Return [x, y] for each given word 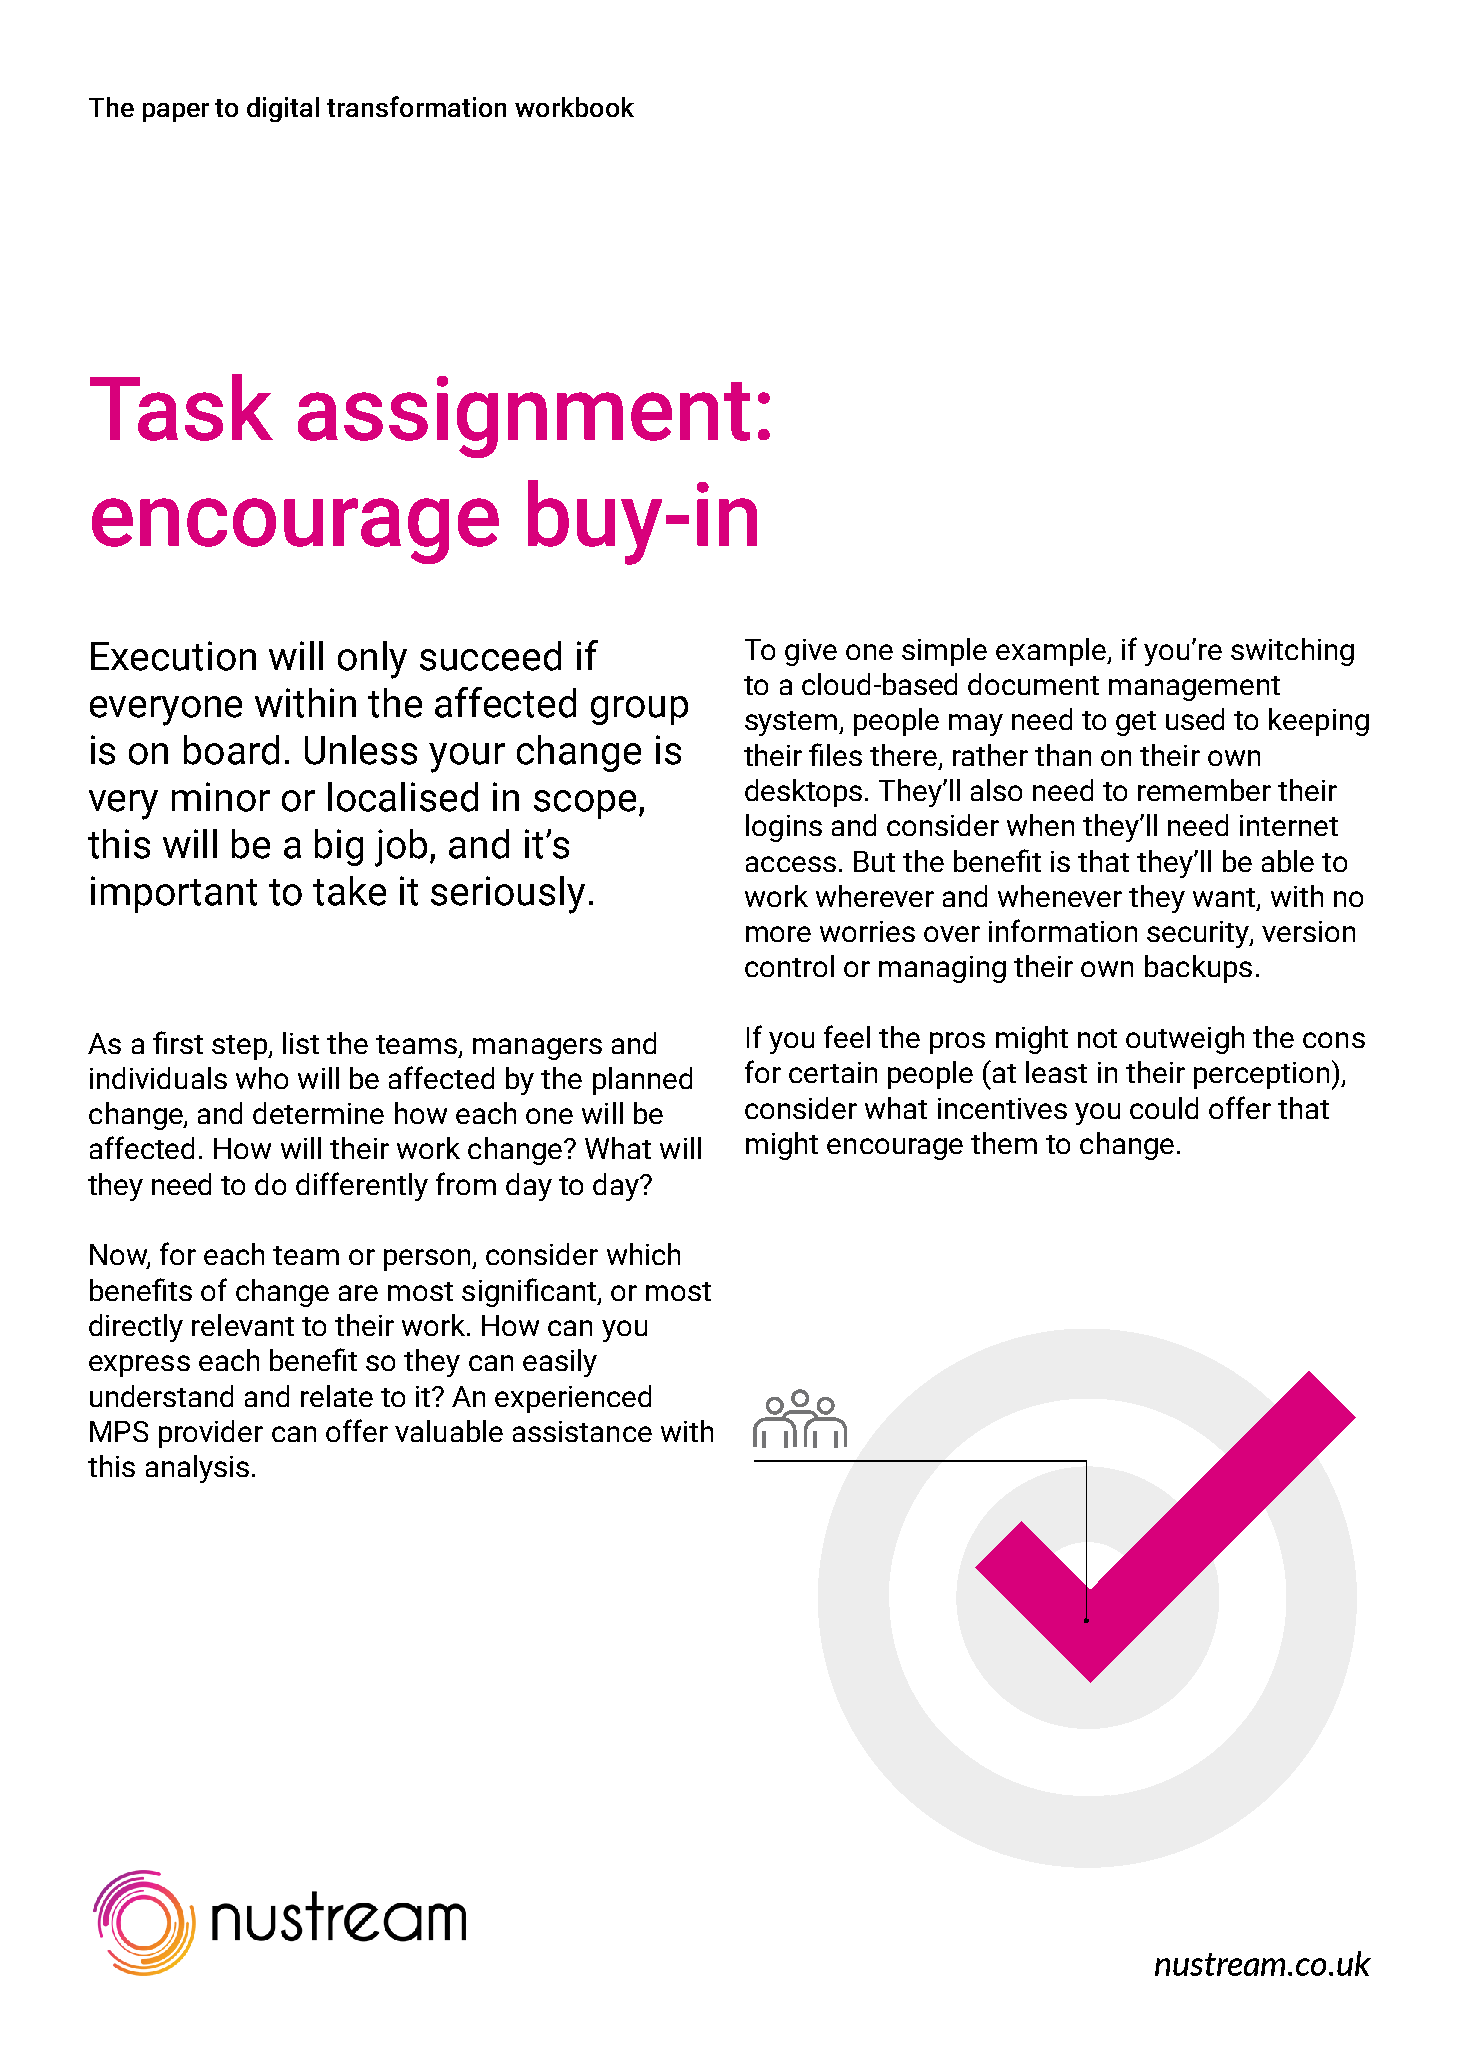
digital [283, 109]
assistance [582, 1431]
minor [221, 797]
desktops [803, 793]
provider [211, 1434]
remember [1204, 790]
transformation [416, 106]
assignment [524, 417]
